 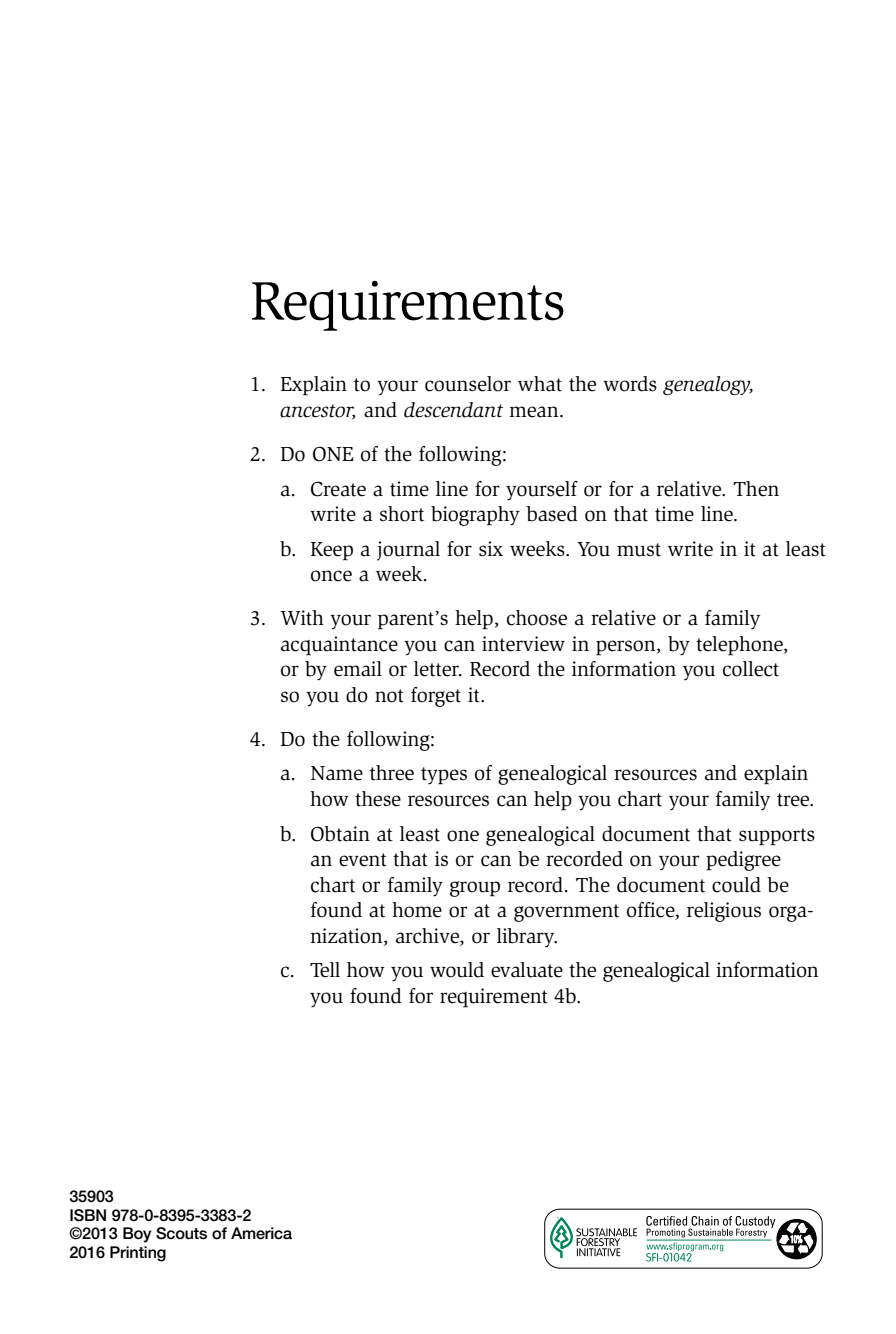 I want to click on would, so click(x=457, y=970).
